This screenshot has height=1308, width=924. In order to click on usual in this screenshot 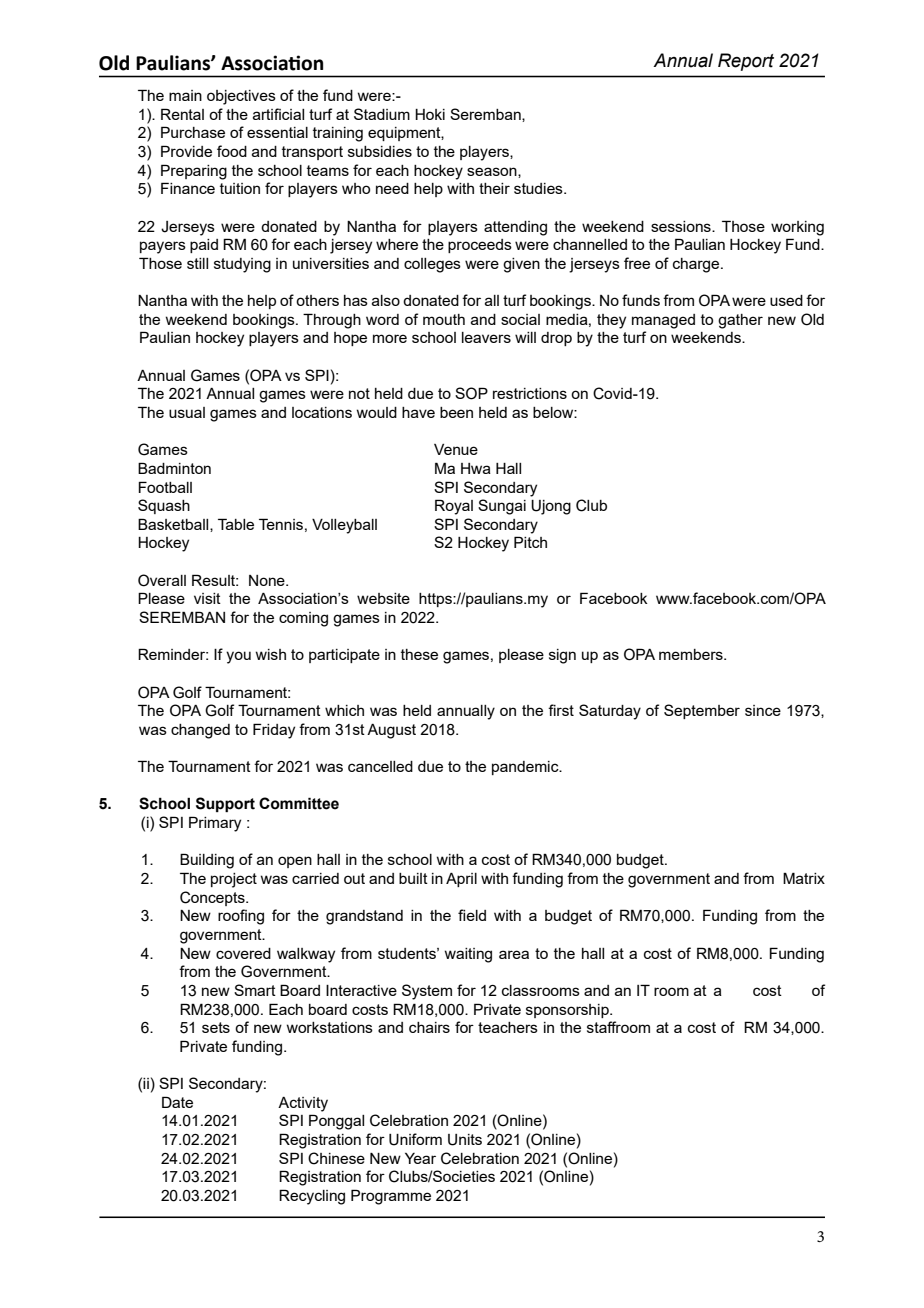, I will do `click(187, 412)`.
